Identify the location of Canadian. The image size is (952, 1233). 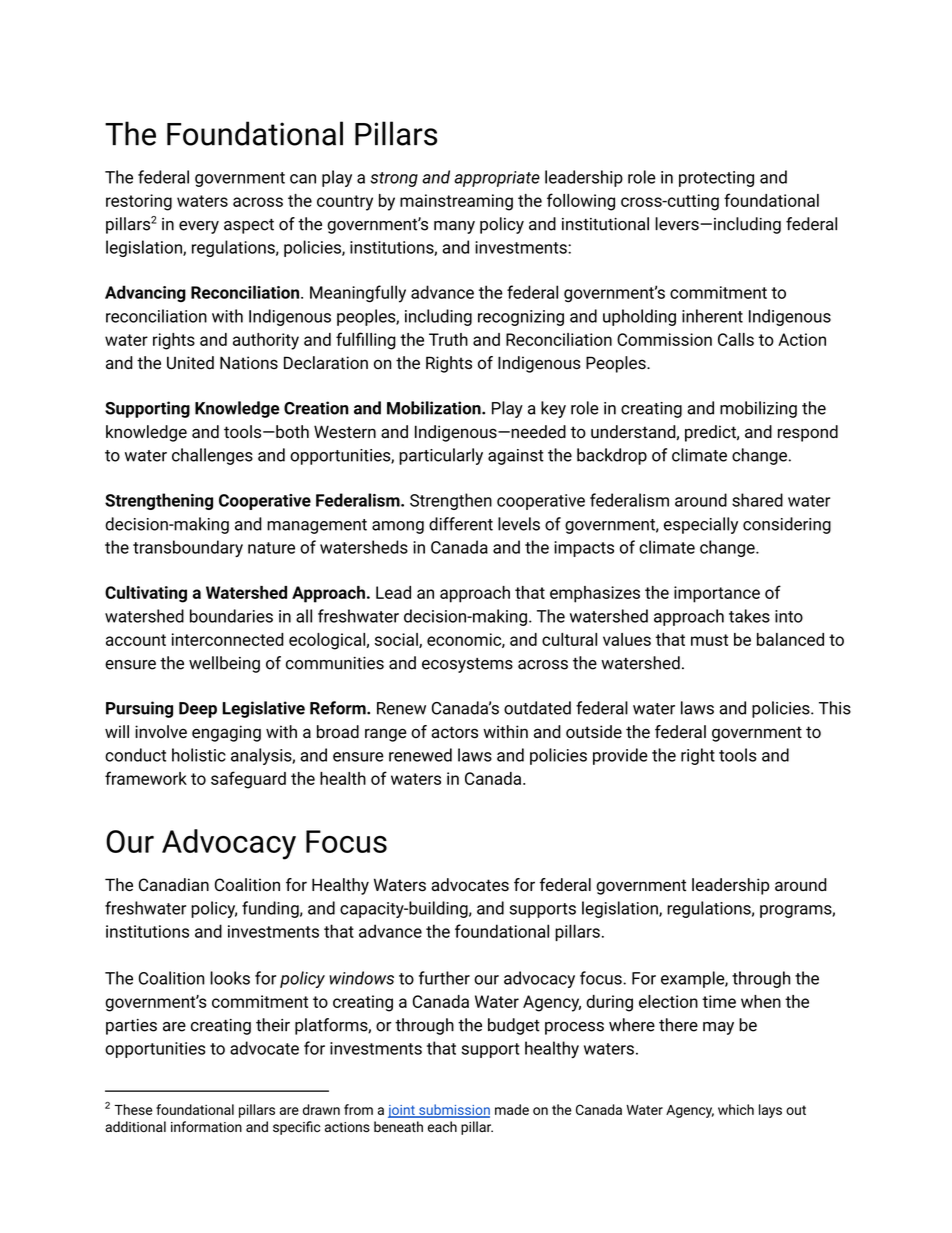
(174, 885).
